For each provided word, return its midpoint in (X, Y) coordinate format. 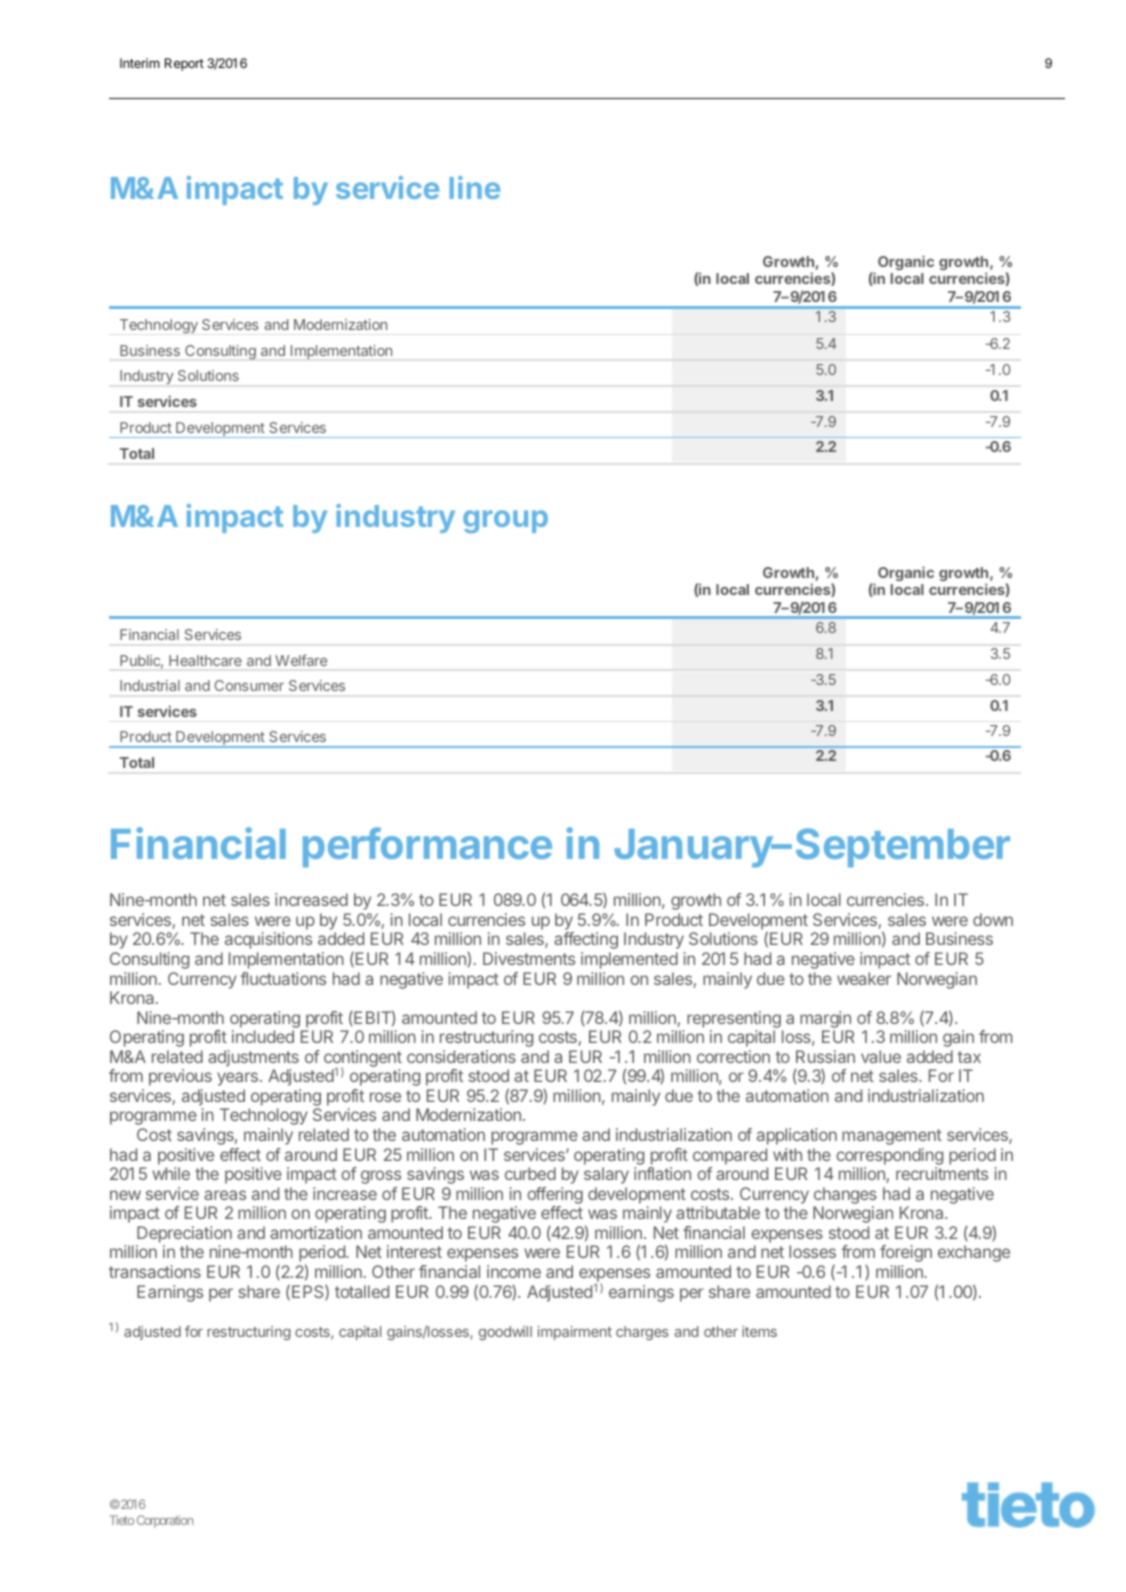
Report (184, 64)
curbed (530, 1173)
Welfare (301, 660)
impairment (575, 1333)
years (237, 1079)
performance (427, 847)
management (892, 1137)
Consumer (249, 685)
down (993, 919)
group (505, 521)
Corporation (165, 1521)
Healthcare (205, 660)
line (474, 187)
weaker (864, 978)
